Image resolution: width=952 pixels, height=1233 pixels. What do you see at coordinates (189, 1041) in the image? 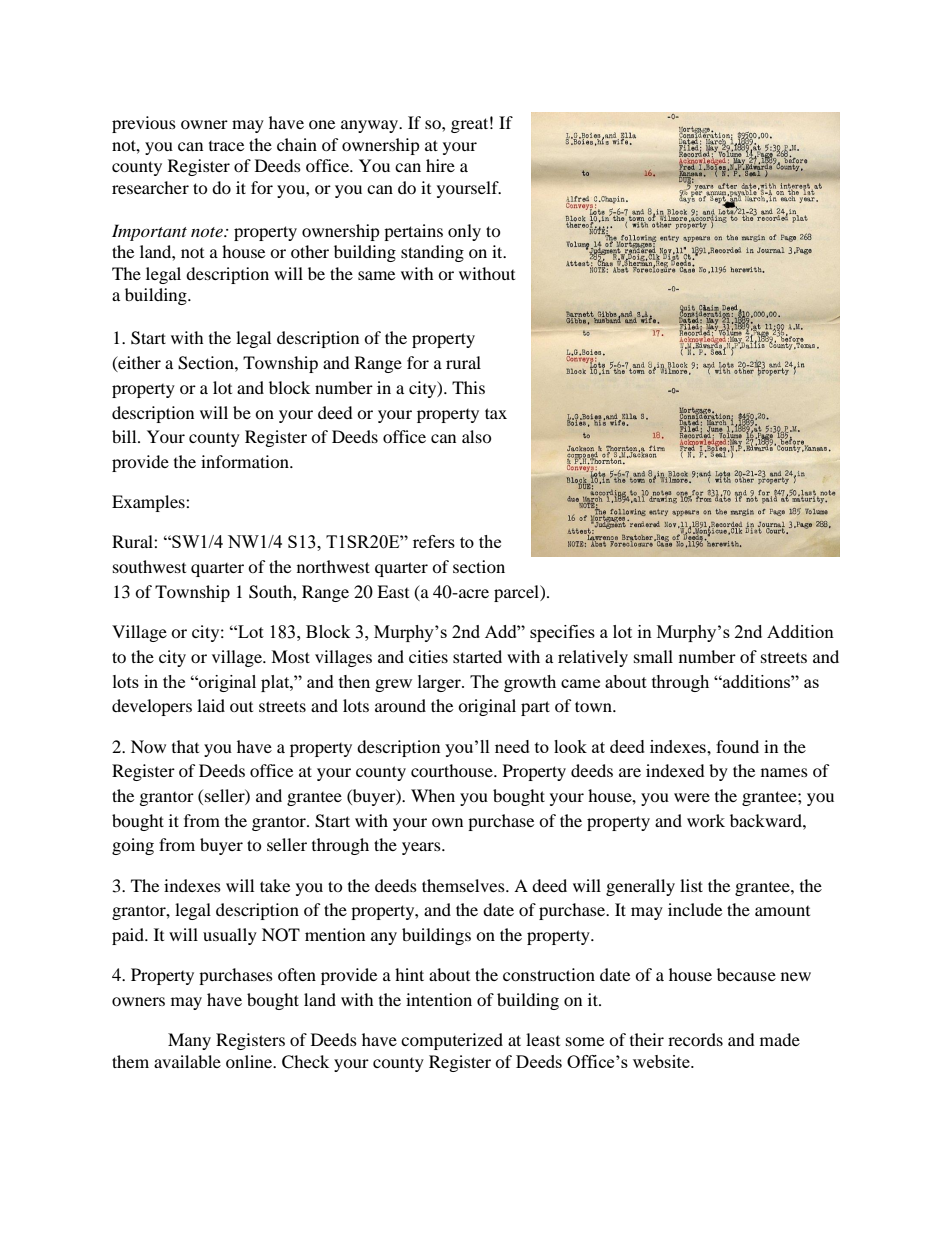
I see `Many` at bounding box center [189, 1041].
